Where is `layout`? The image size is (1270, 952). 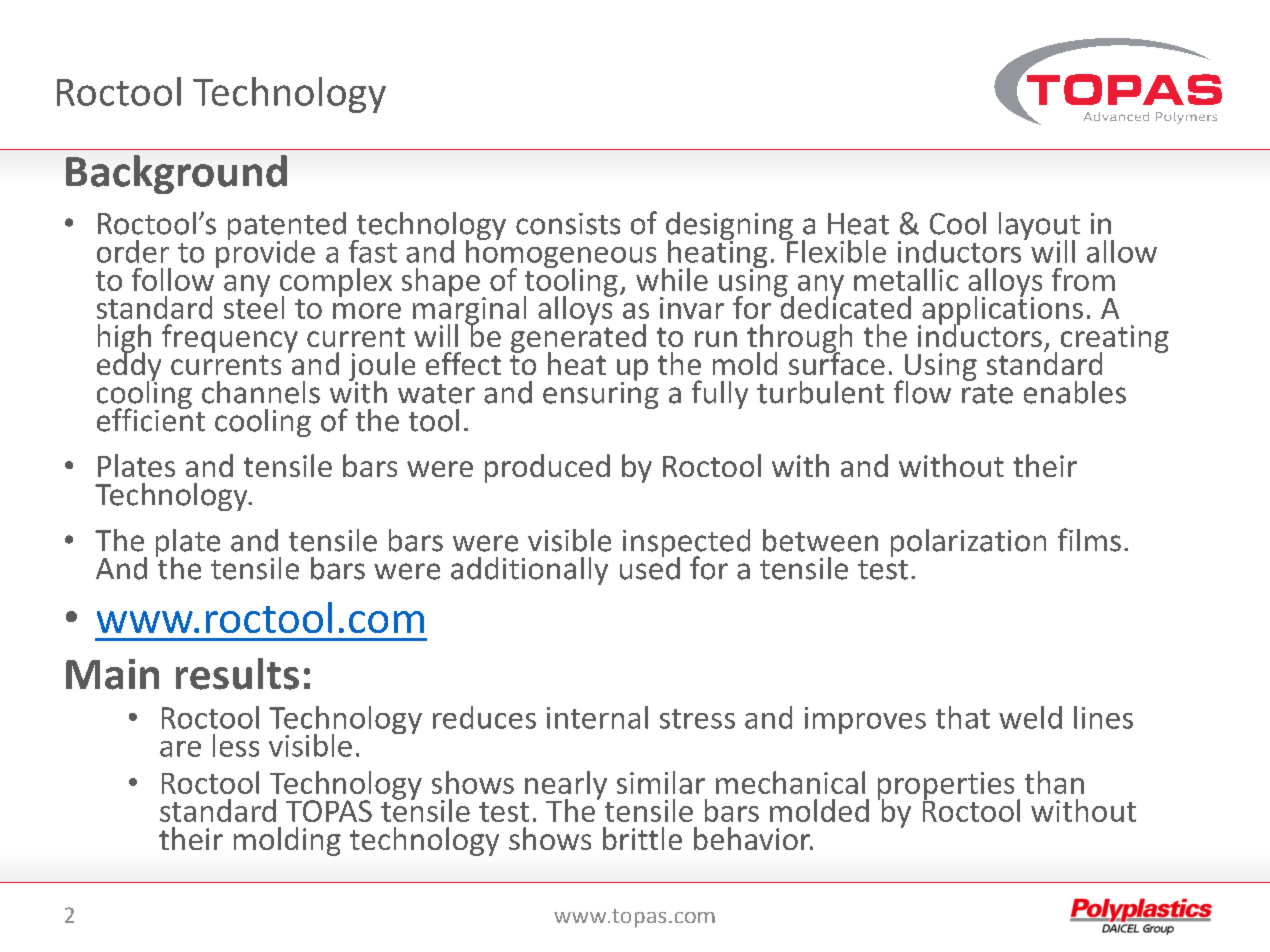
layout is located at coordinates (1039, 227).
